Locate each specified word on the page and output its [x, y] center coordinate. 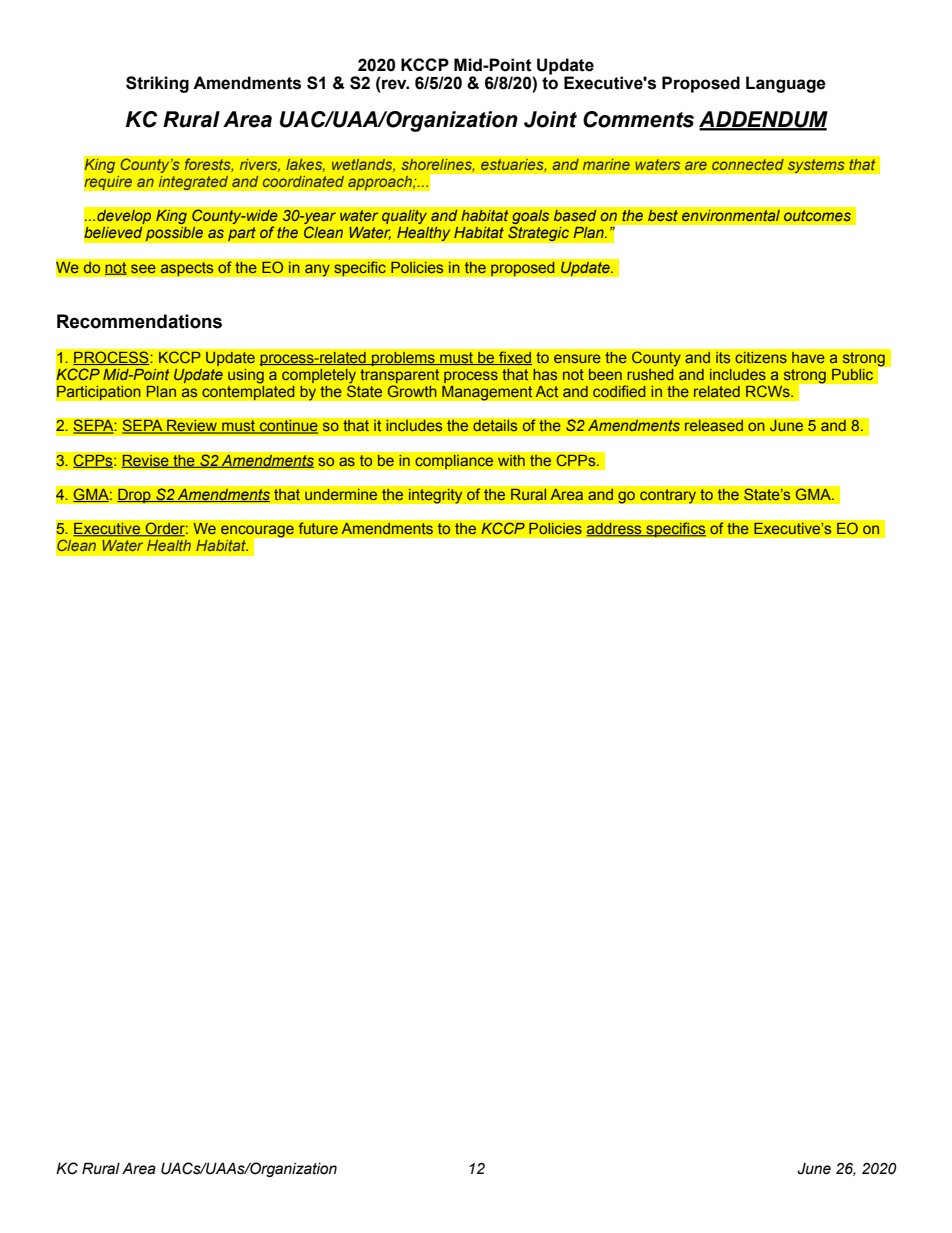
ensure [577, 358]
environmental [730, 215]
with [511, 460]
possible [174, 234]
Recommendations [139, 321]
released [714, 425]
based [575, 215]
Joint [550, 119]
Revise [146, 461]
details [495, 425]
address [615, 529]
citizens [761, 357]
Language [786, 84]
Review [192, 426]
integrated [193, 182]
